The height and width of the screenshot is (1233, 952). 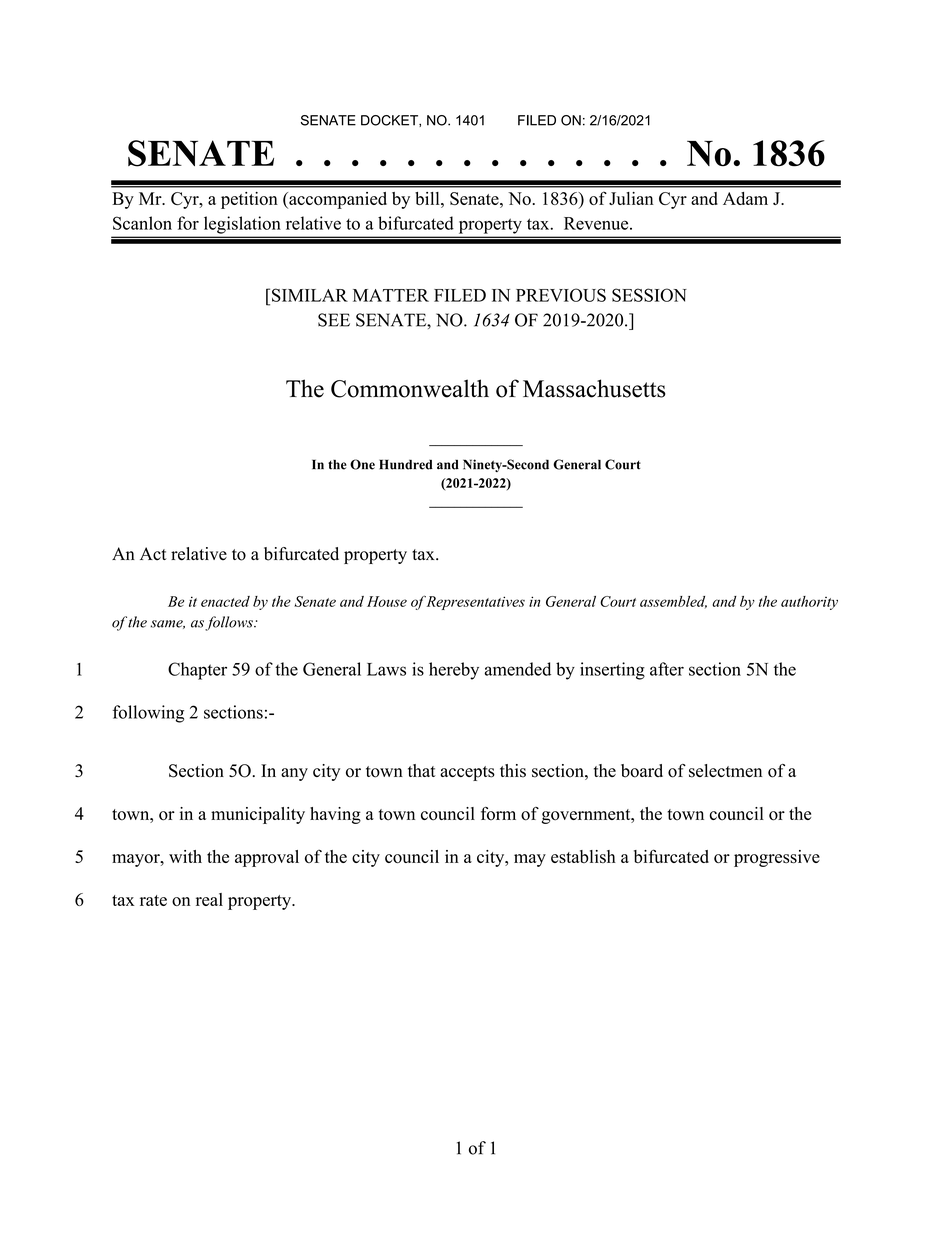 What do you see at coordinates (242, 225) in the screenshot?
I see `legislation` at bounding box center [242, 225].
